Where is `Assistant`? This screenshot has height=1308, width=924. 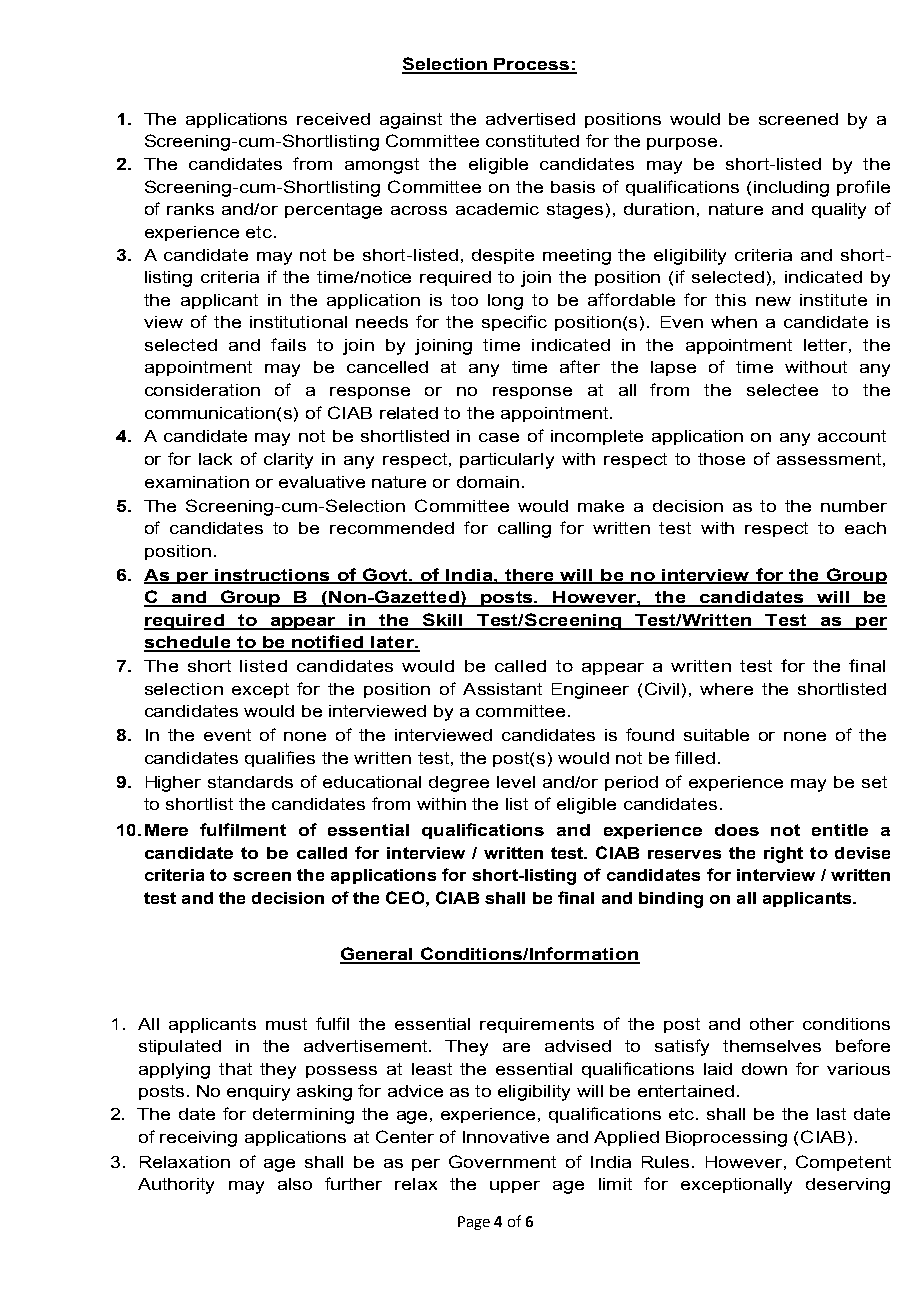
Assistant is located at coordinates (502, 689).
